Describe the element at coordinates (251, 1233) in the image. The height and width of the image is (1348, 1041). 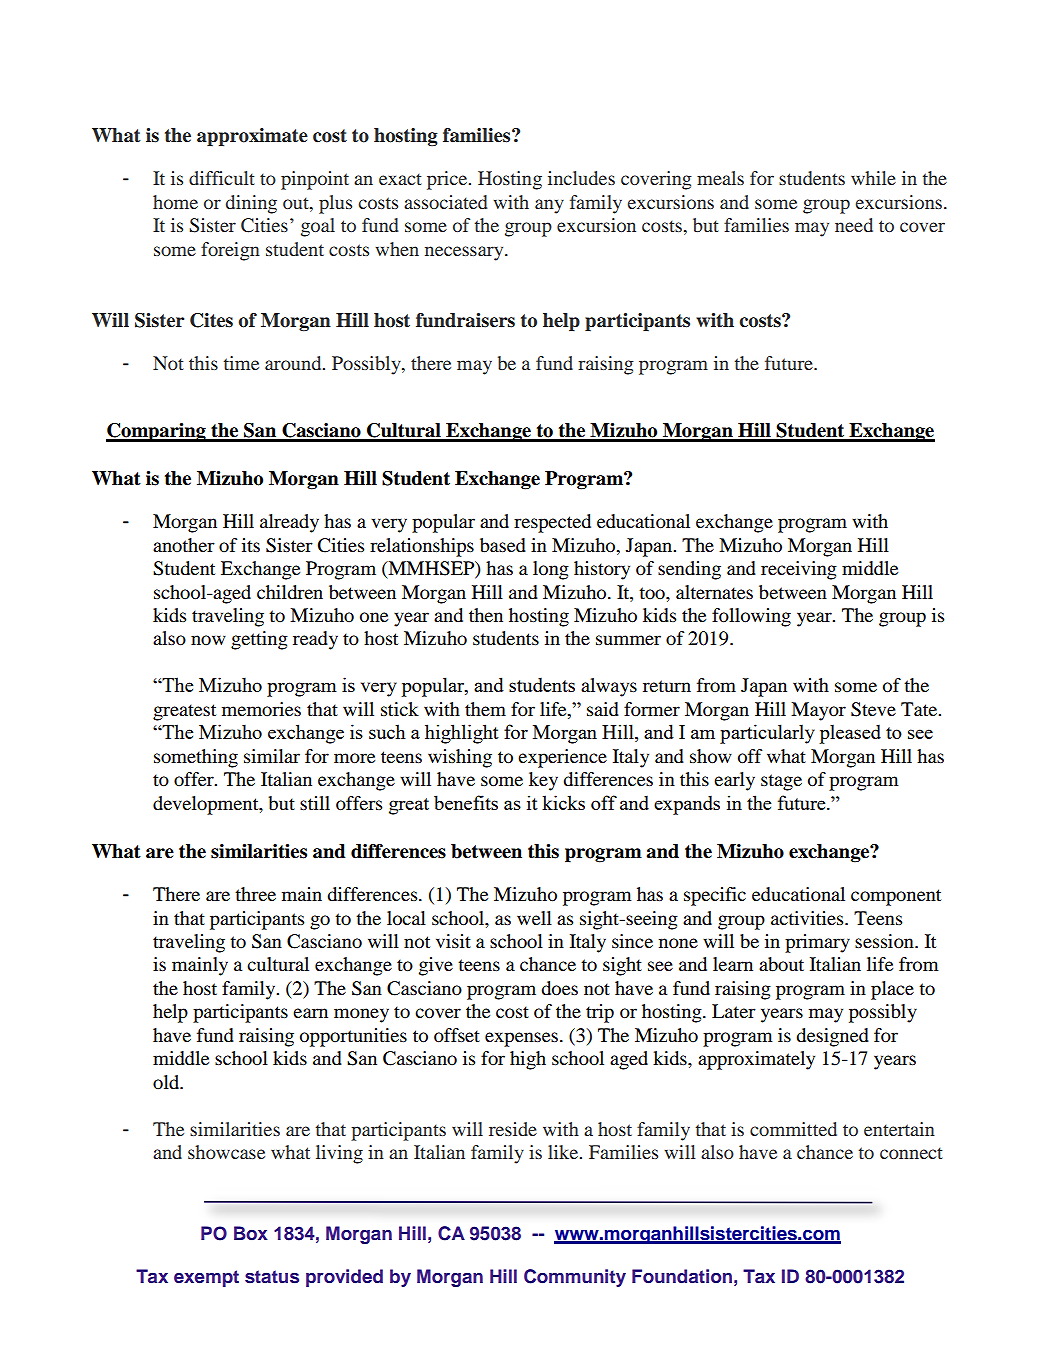
I see `Box` at that location.
